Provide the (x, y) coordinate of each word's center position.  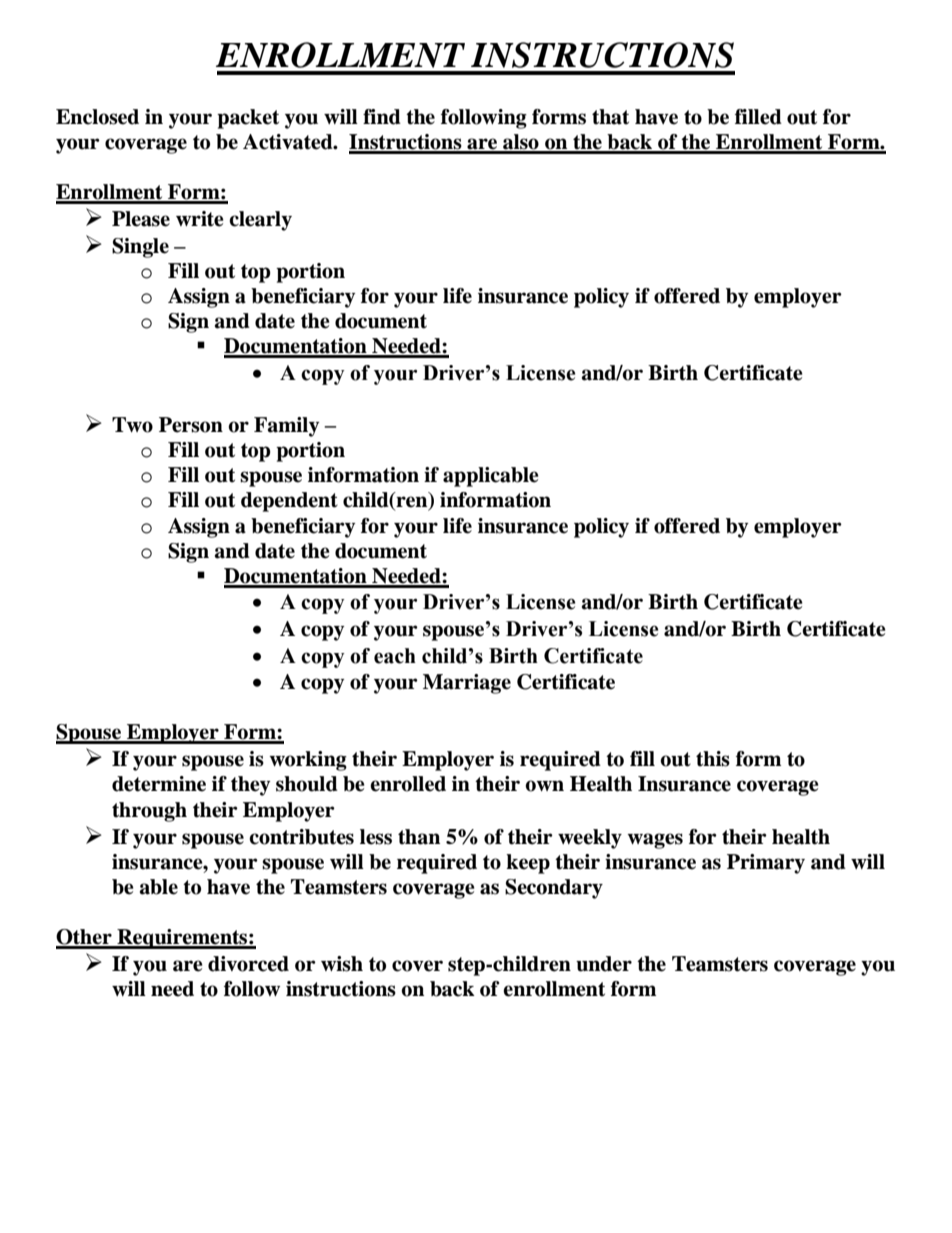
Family (286, 427)
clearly (260, 221)
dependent (289, 502)
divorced (248, 964)
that (610, 117)
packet (248, 119)
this (713, 759)
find (382, 117)
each (395, 656)
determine (159, 784)
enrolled (408, 784)
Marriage (467, 684)
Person (191, 425)
